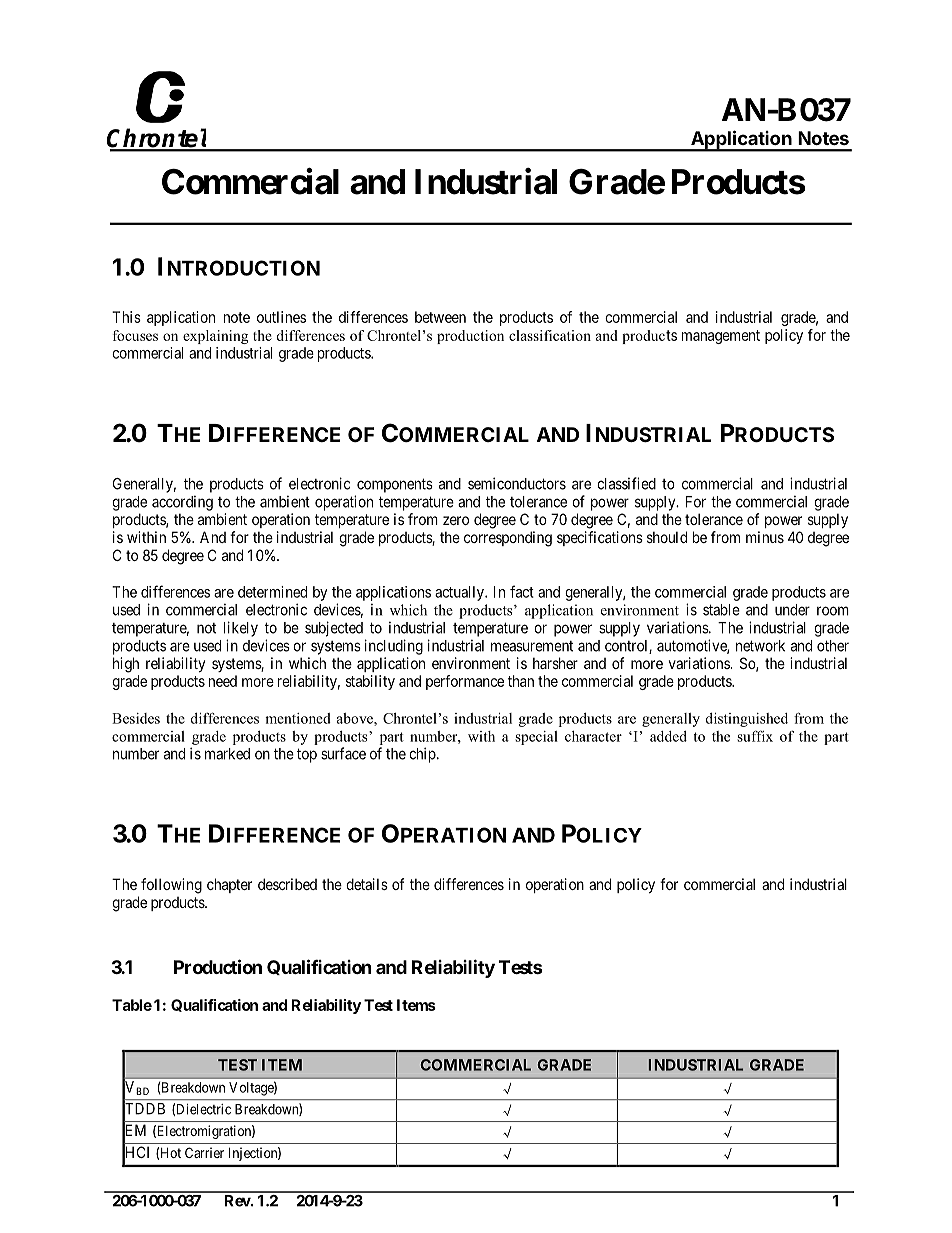 Image resolution: width=952 pixels, height=1233 pixels. Describe the element at coordinates (229, 885) in the page. I see `chapter` at that location.
